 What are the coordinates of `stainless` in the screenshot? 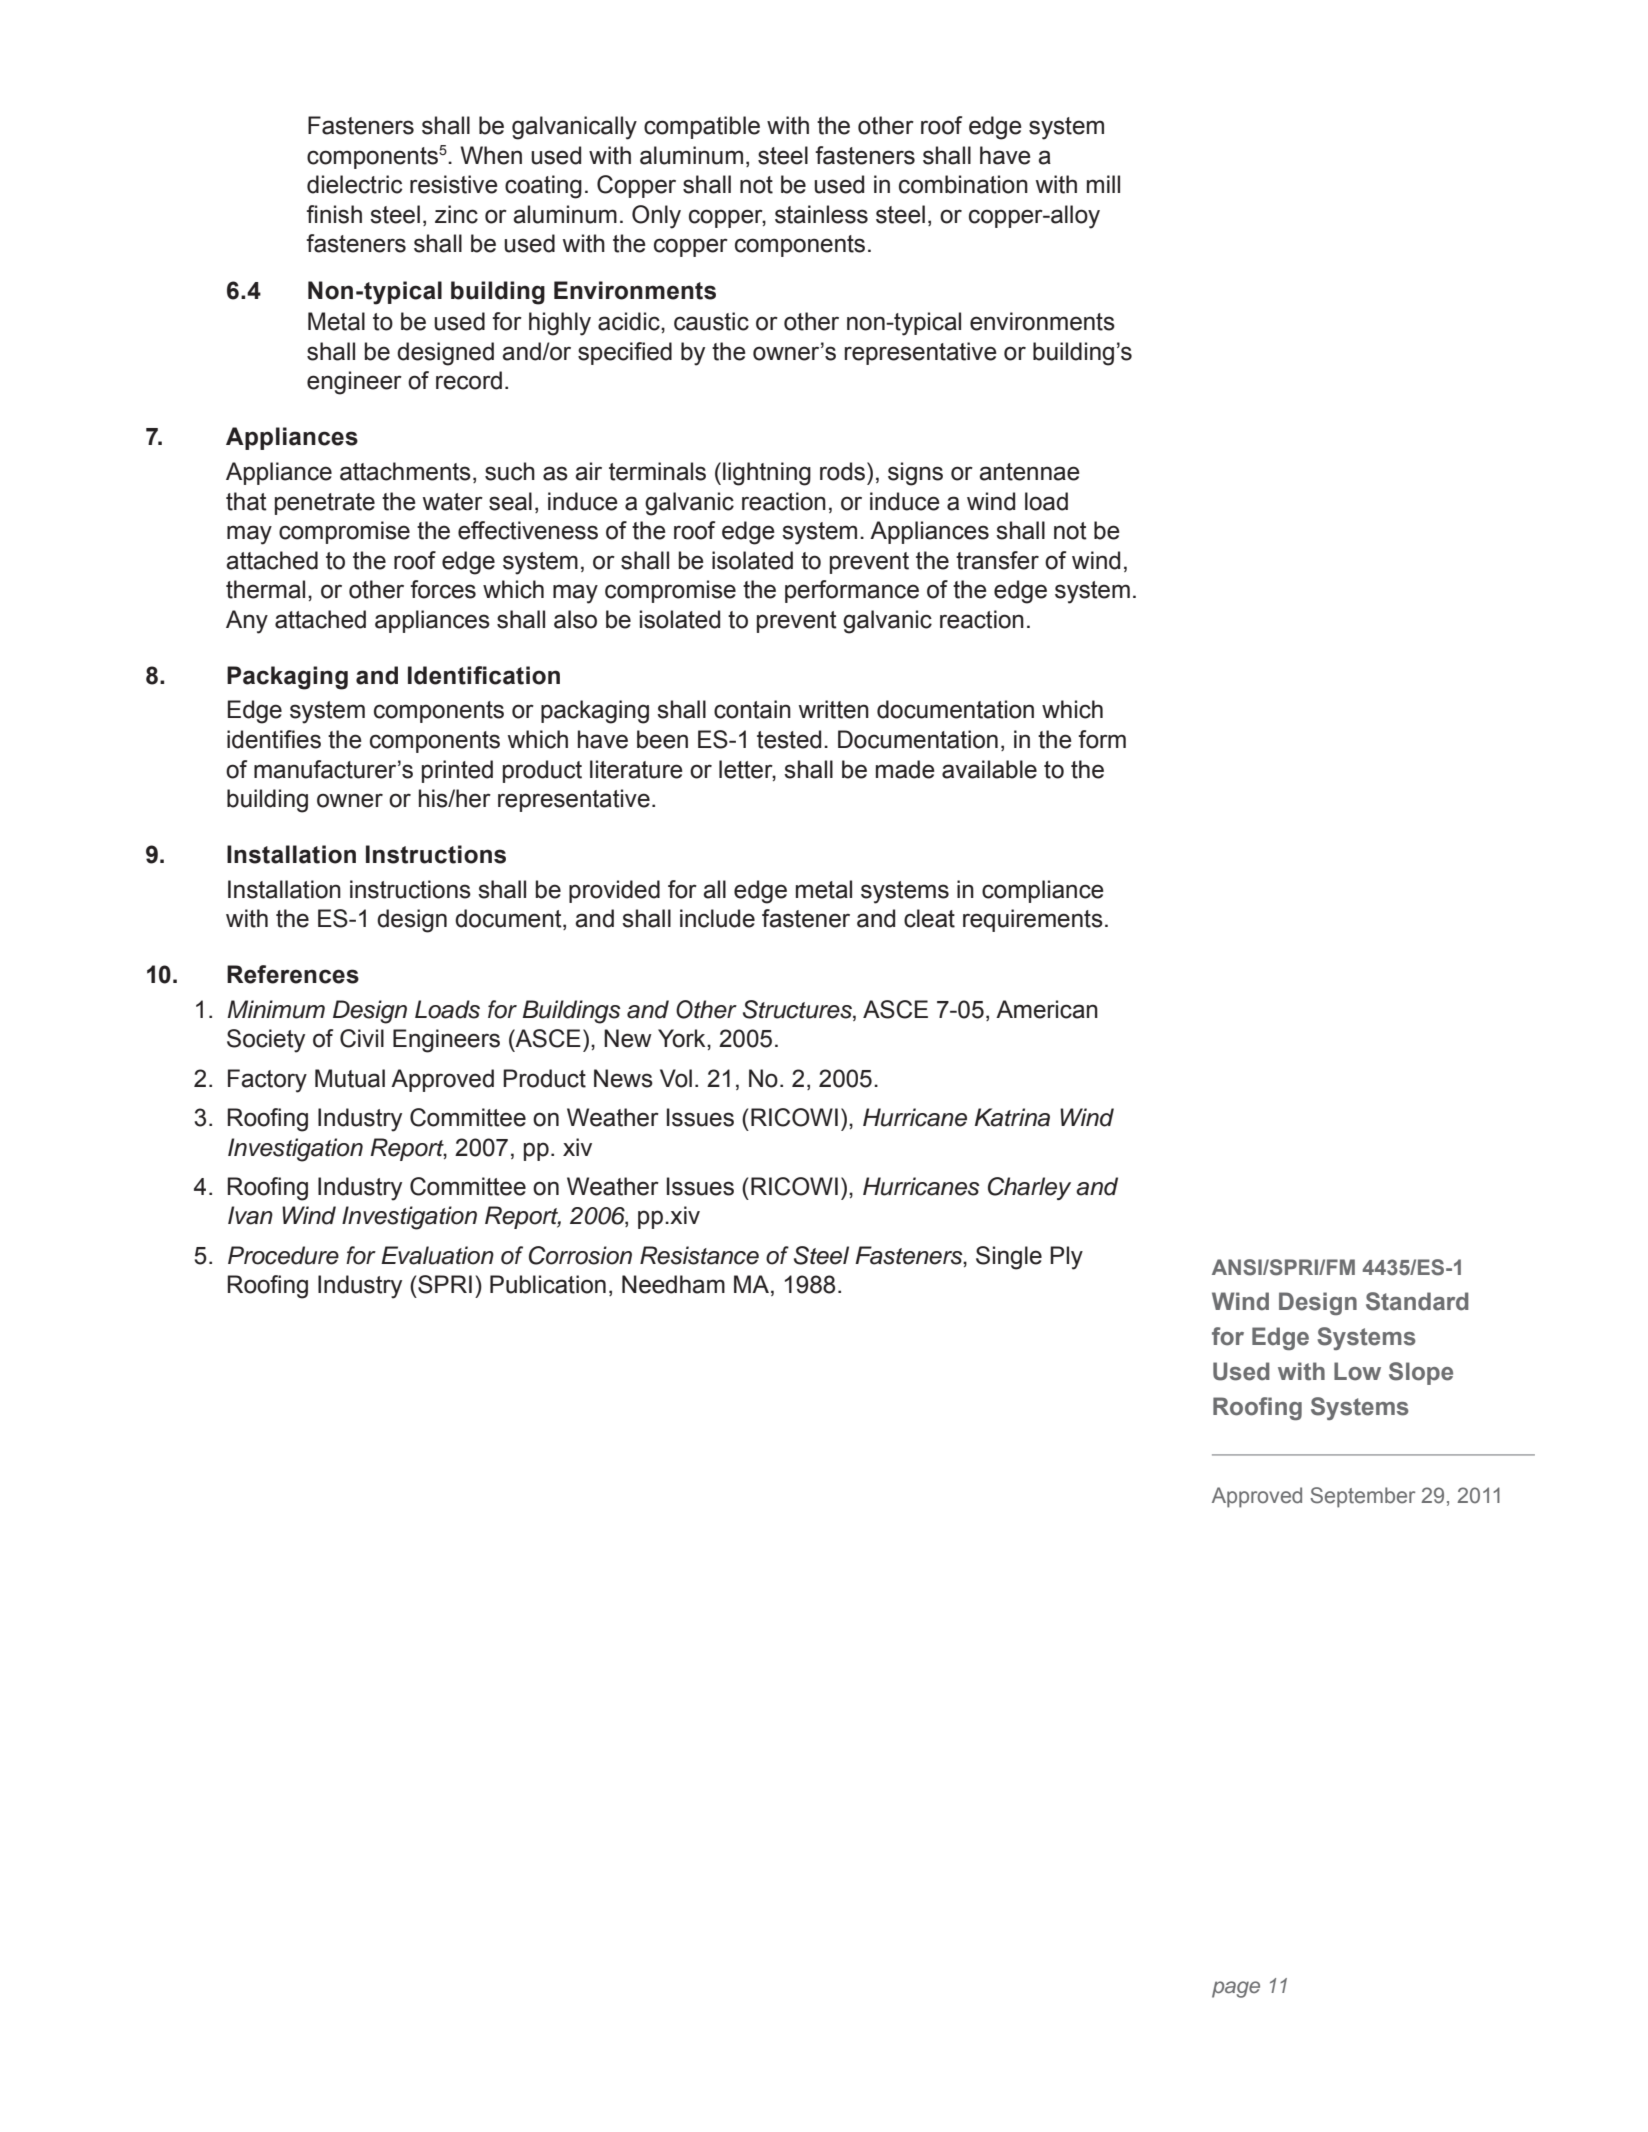 It's located at (821, 214).
